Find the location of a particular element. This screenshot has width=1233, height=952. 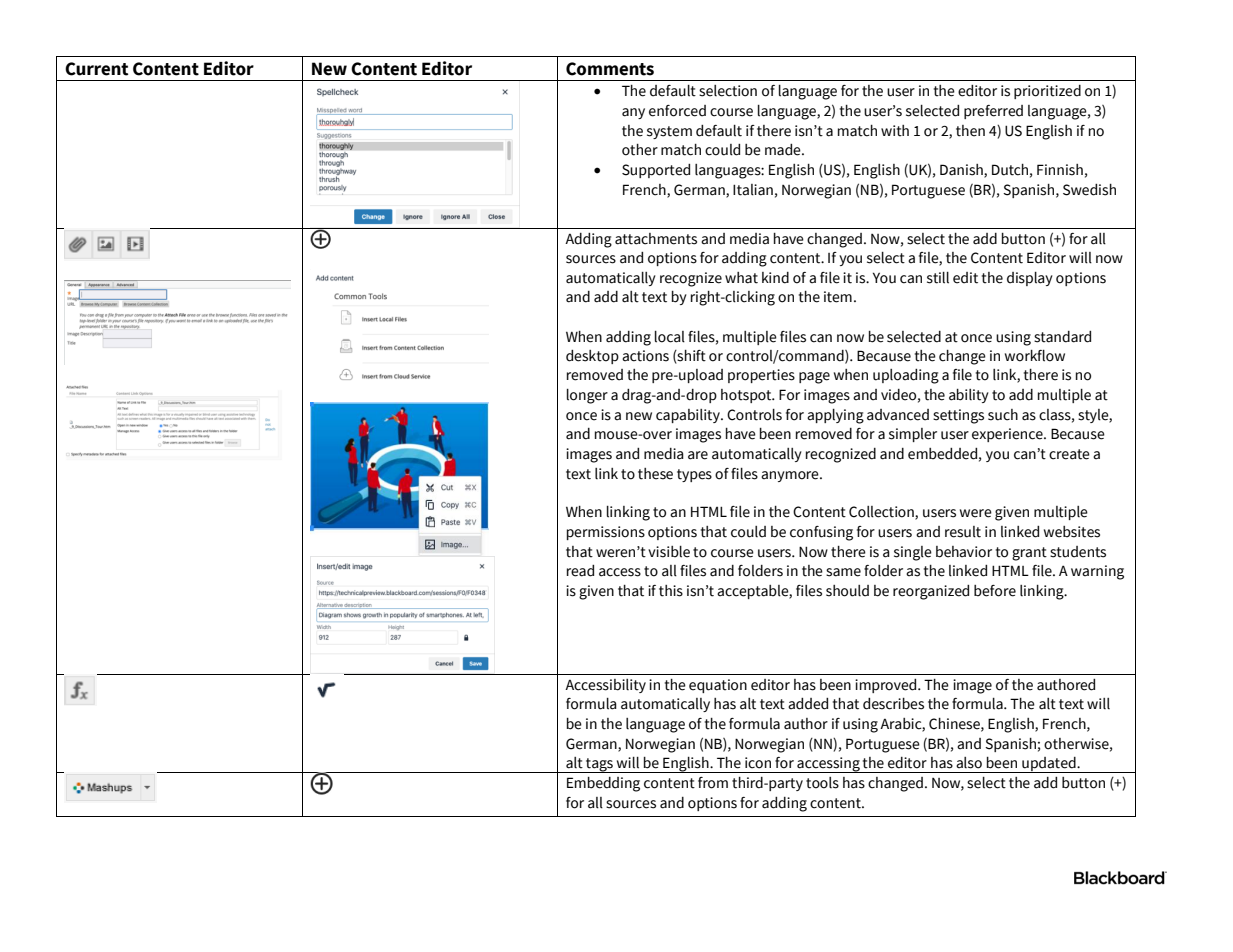

result is located at coordinates (963, 532).
